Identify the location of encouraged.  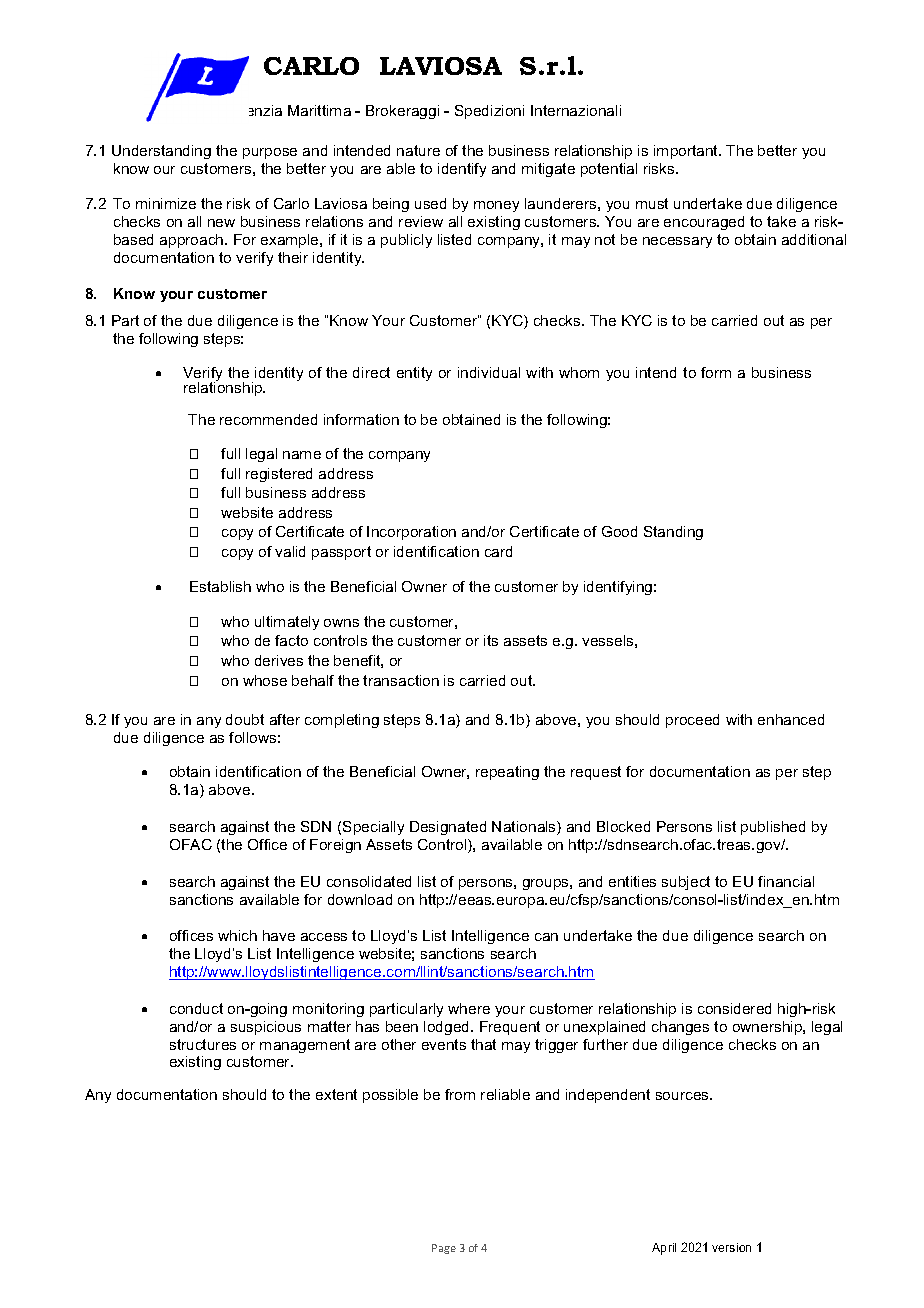
(704, 223).
